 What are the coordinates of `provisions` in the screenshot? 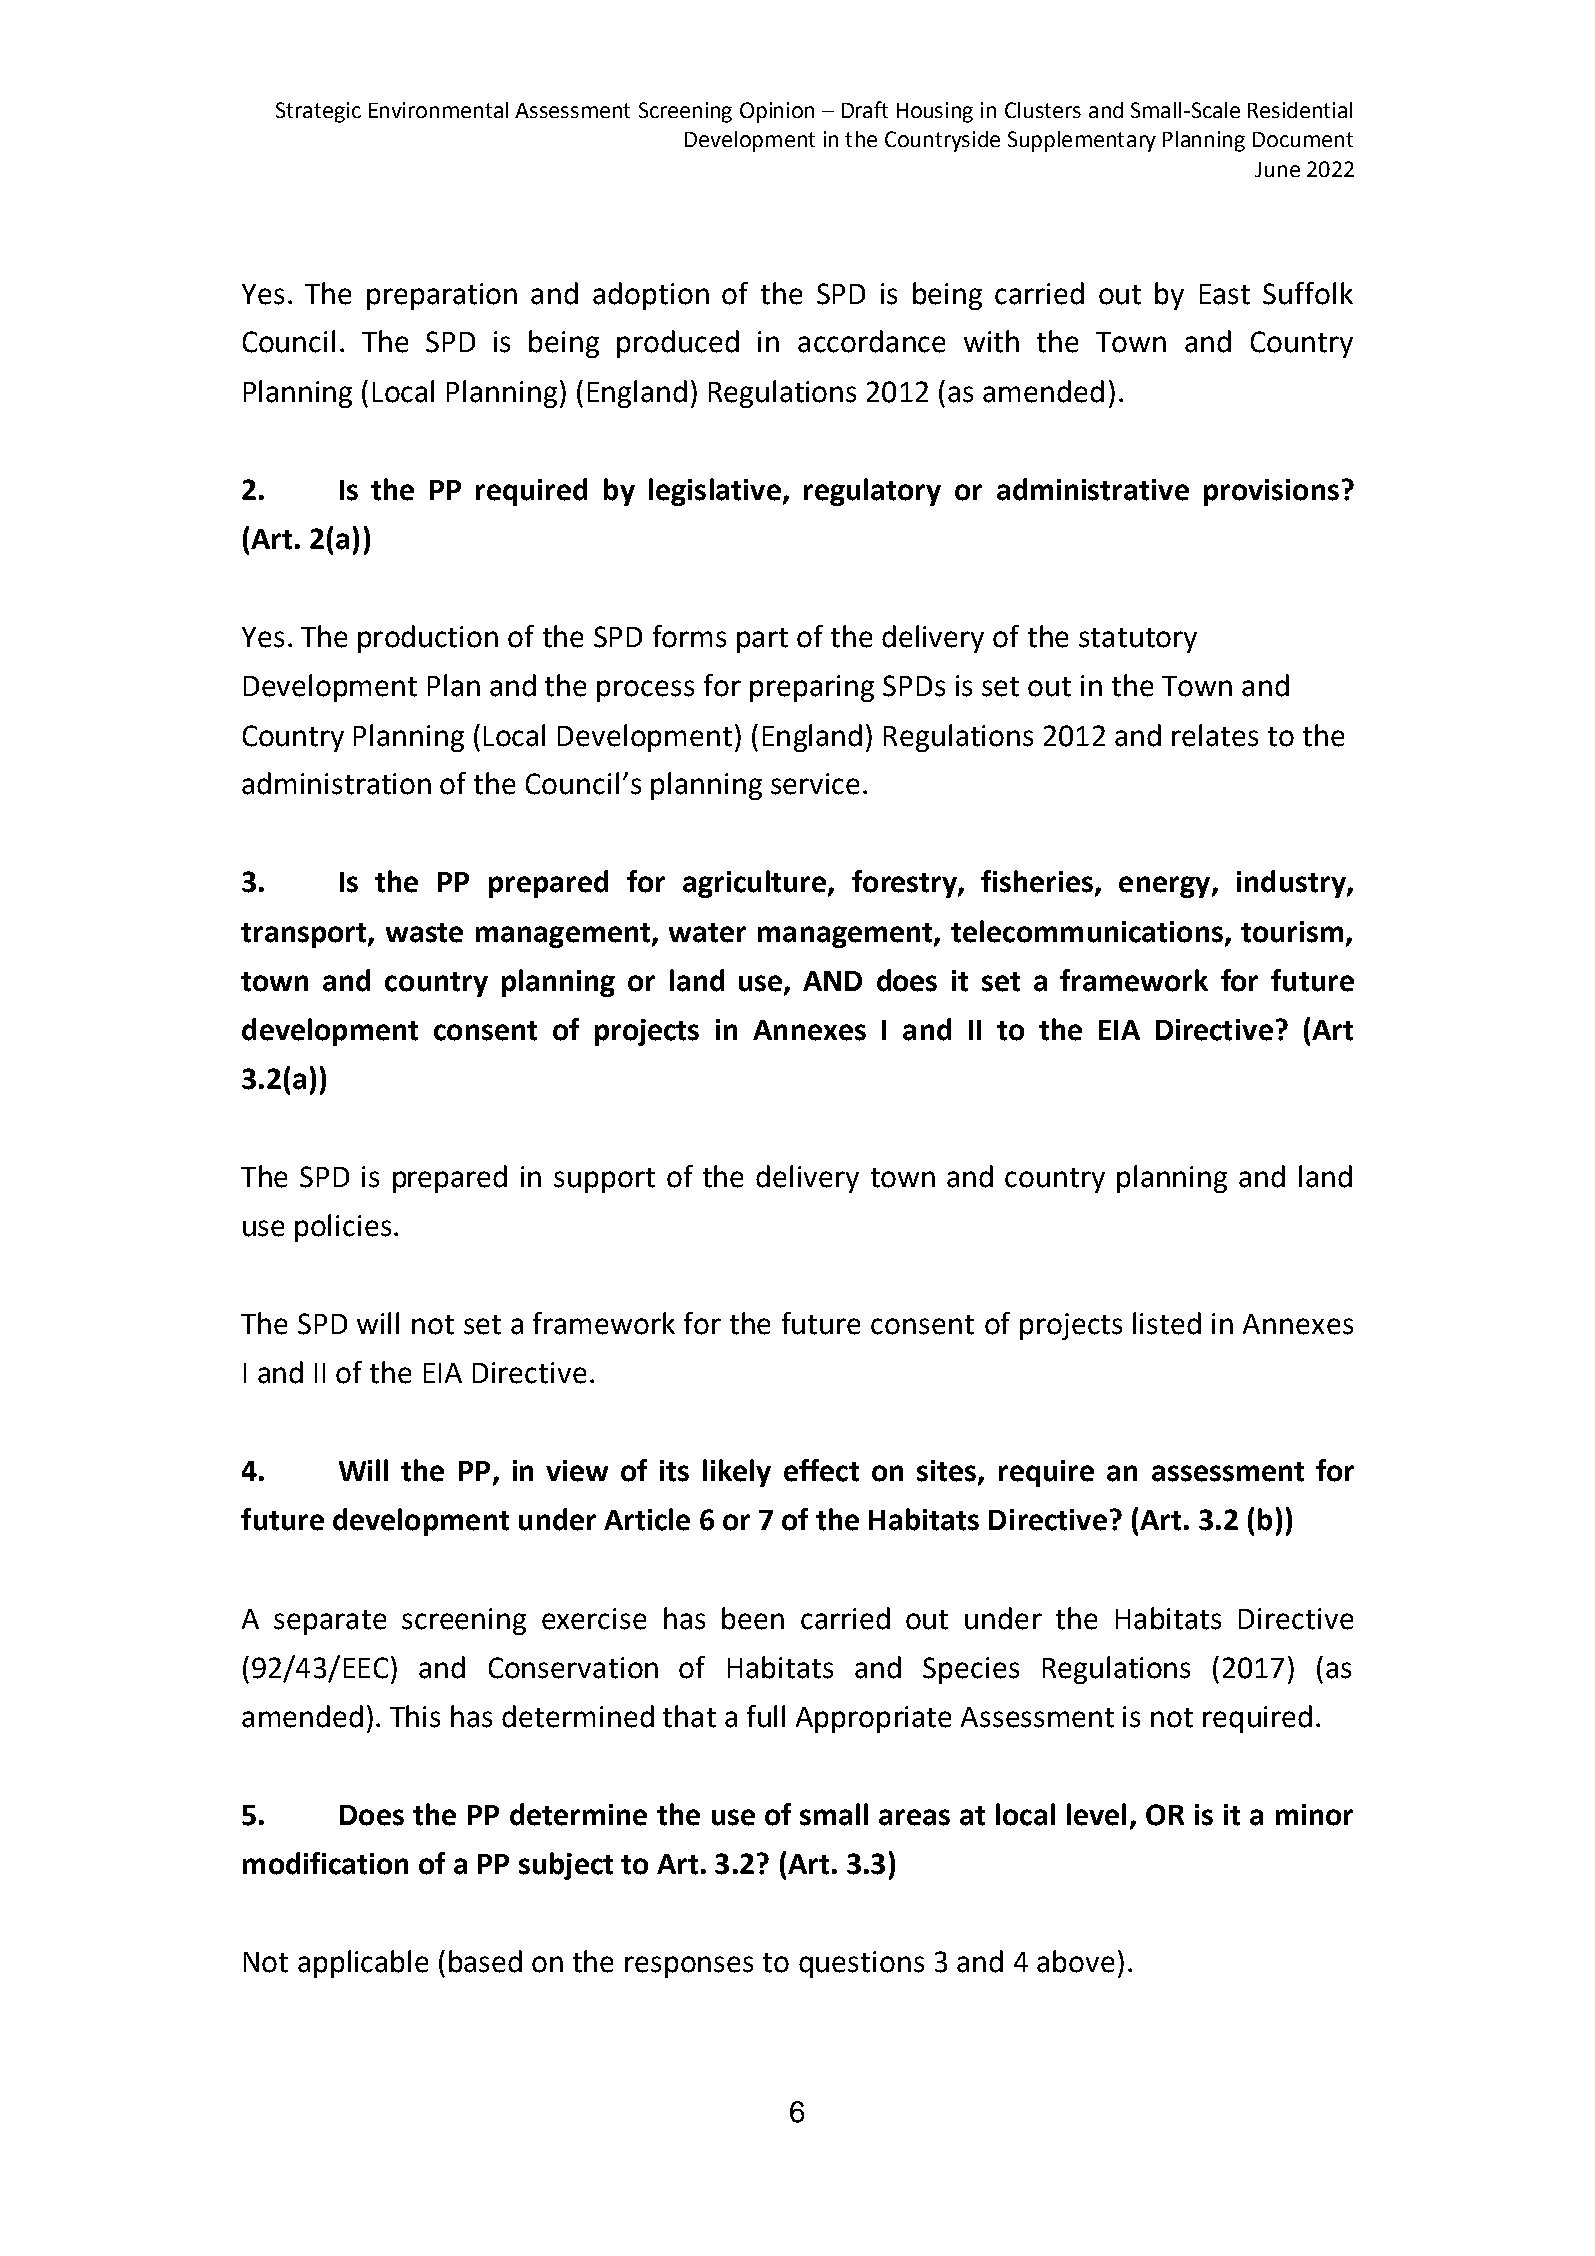 It's located at (1271, 492).
